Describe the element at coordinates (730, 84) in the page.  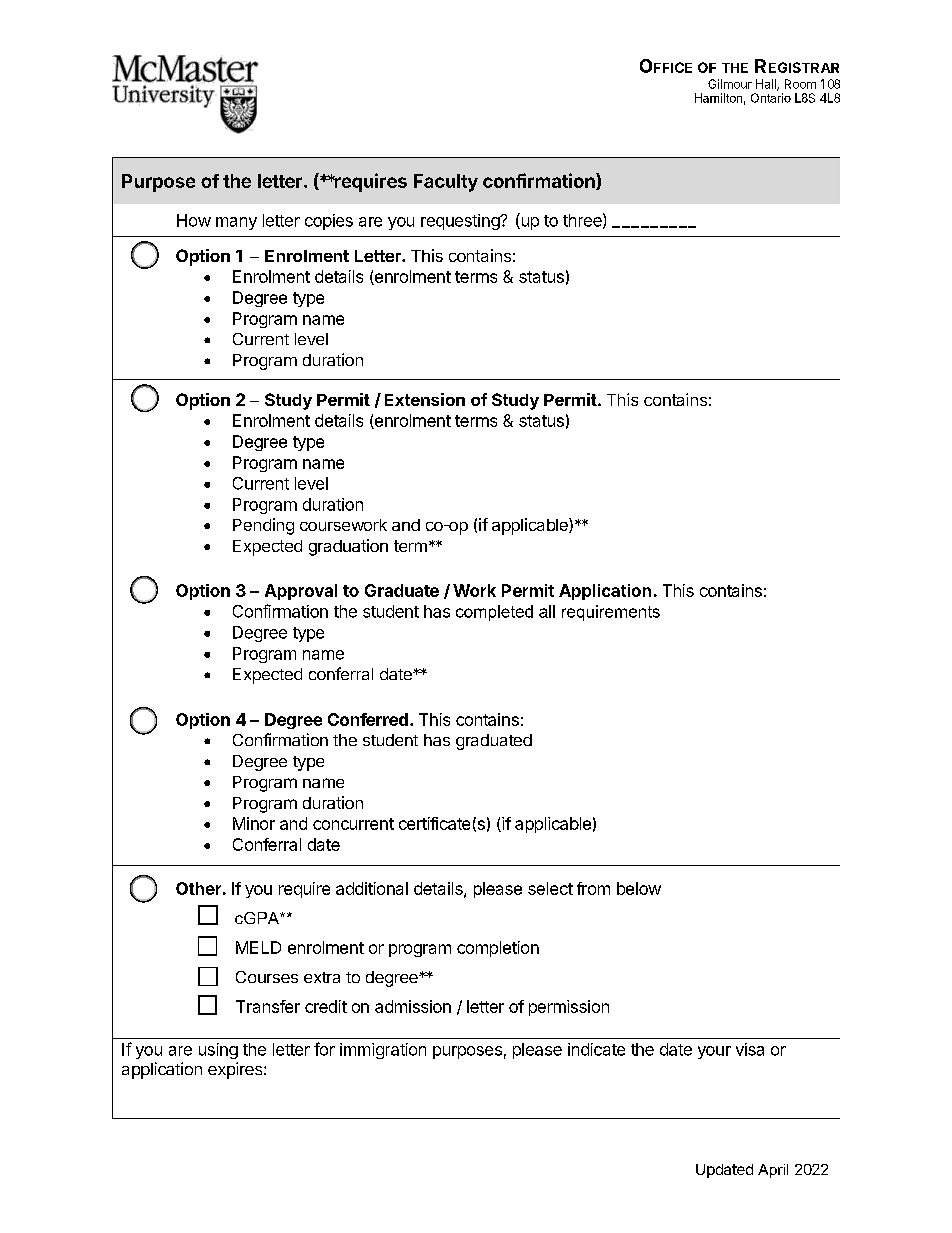
I see `Gilmour` at that location.
